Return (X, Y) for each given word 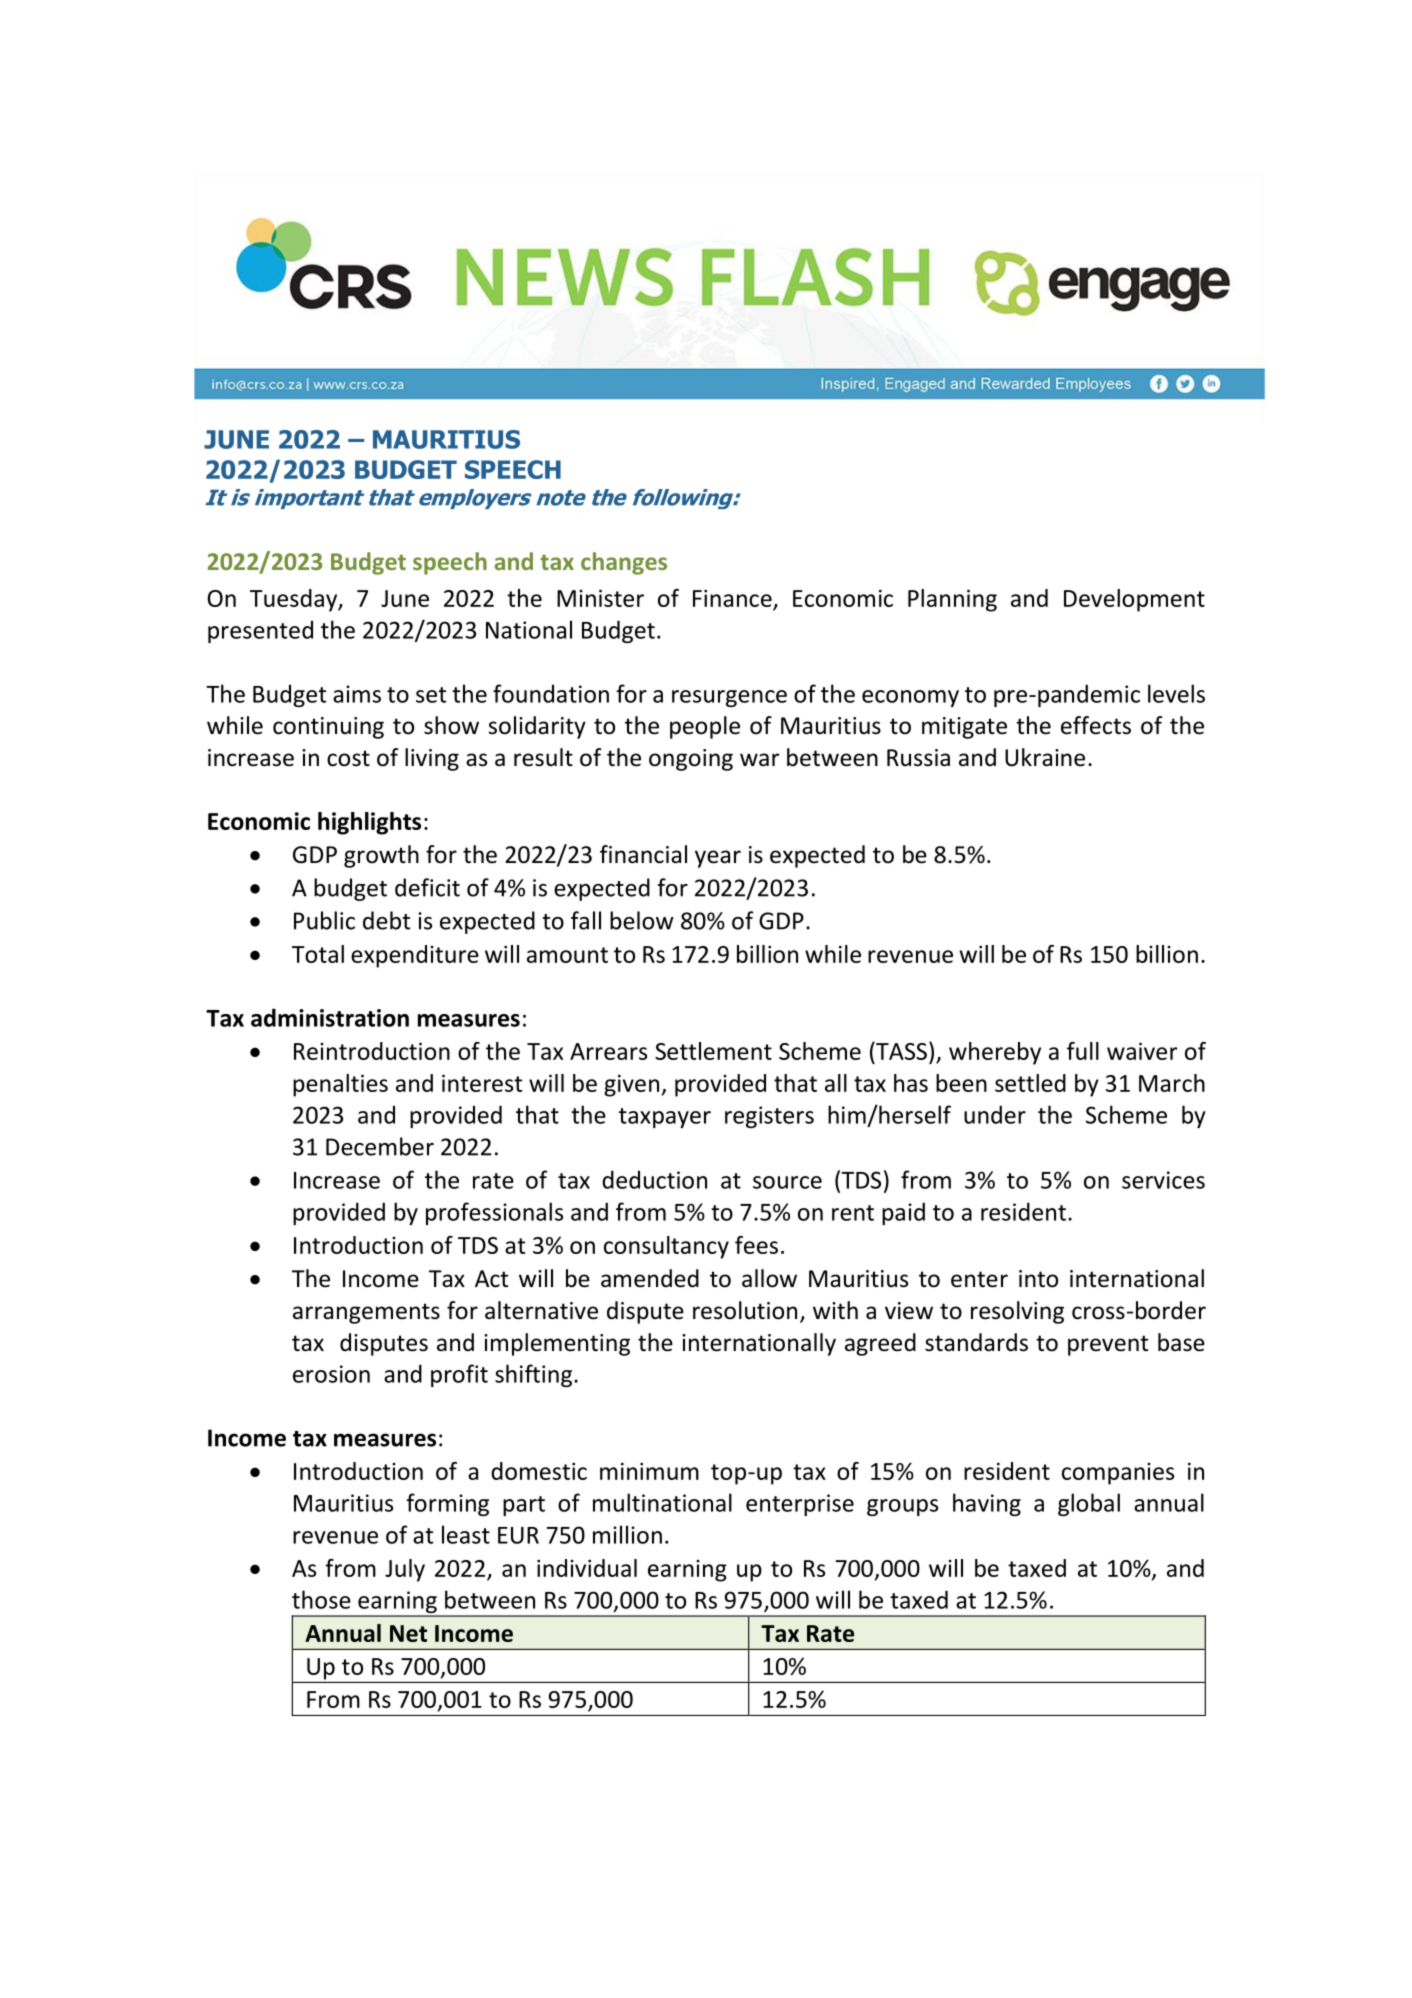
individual (587, 1568)
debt (386, 920)
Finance (732, 598)
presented (260, 631)
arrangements (366, 1313)
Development (1134, 600)
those (321, 1599)
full (1083, 1051)
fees (756, 1245)
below (642, 920)
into (1038, 1279)
